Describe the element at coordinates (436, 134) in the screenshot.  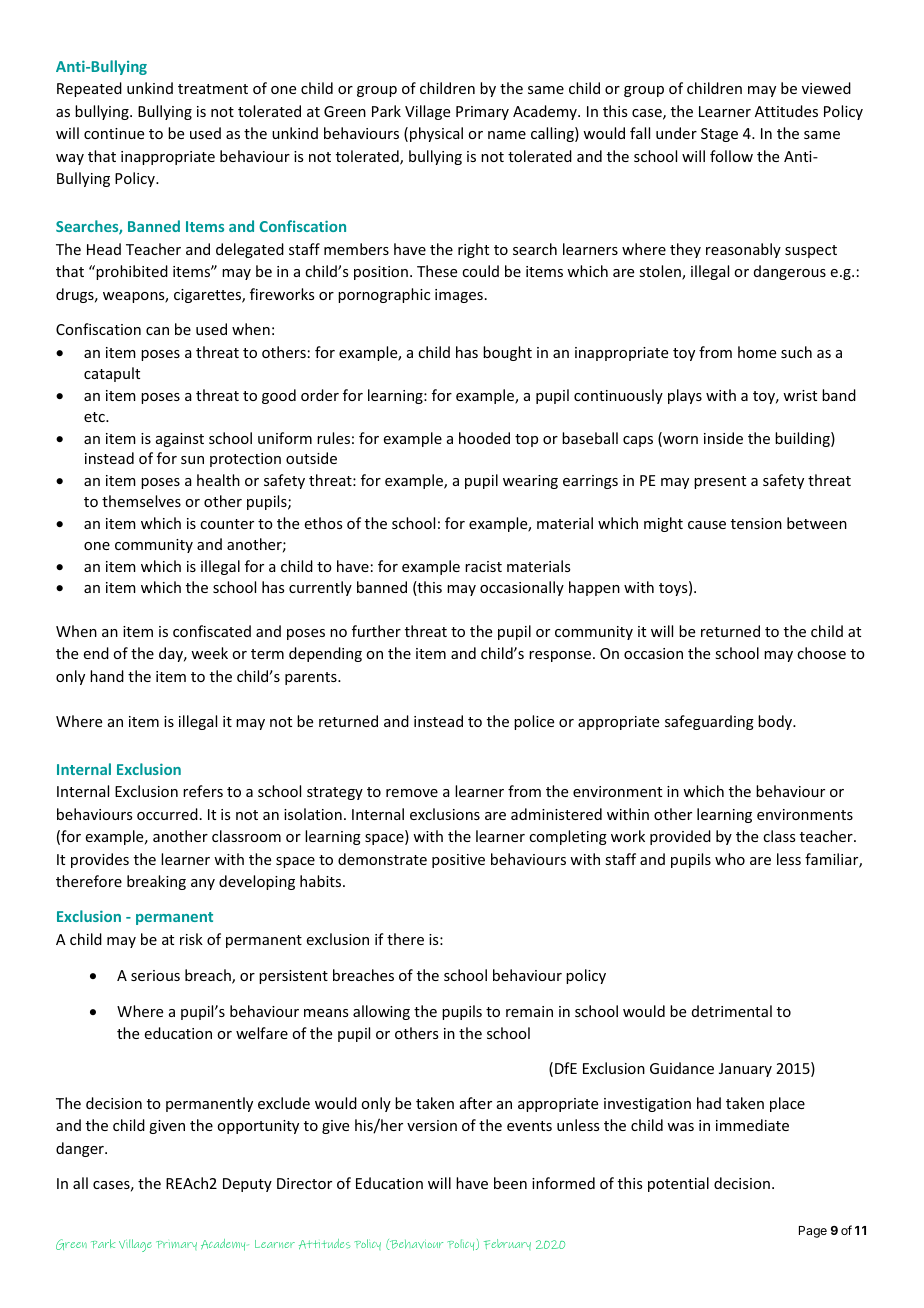
I see `physical` at that location.
